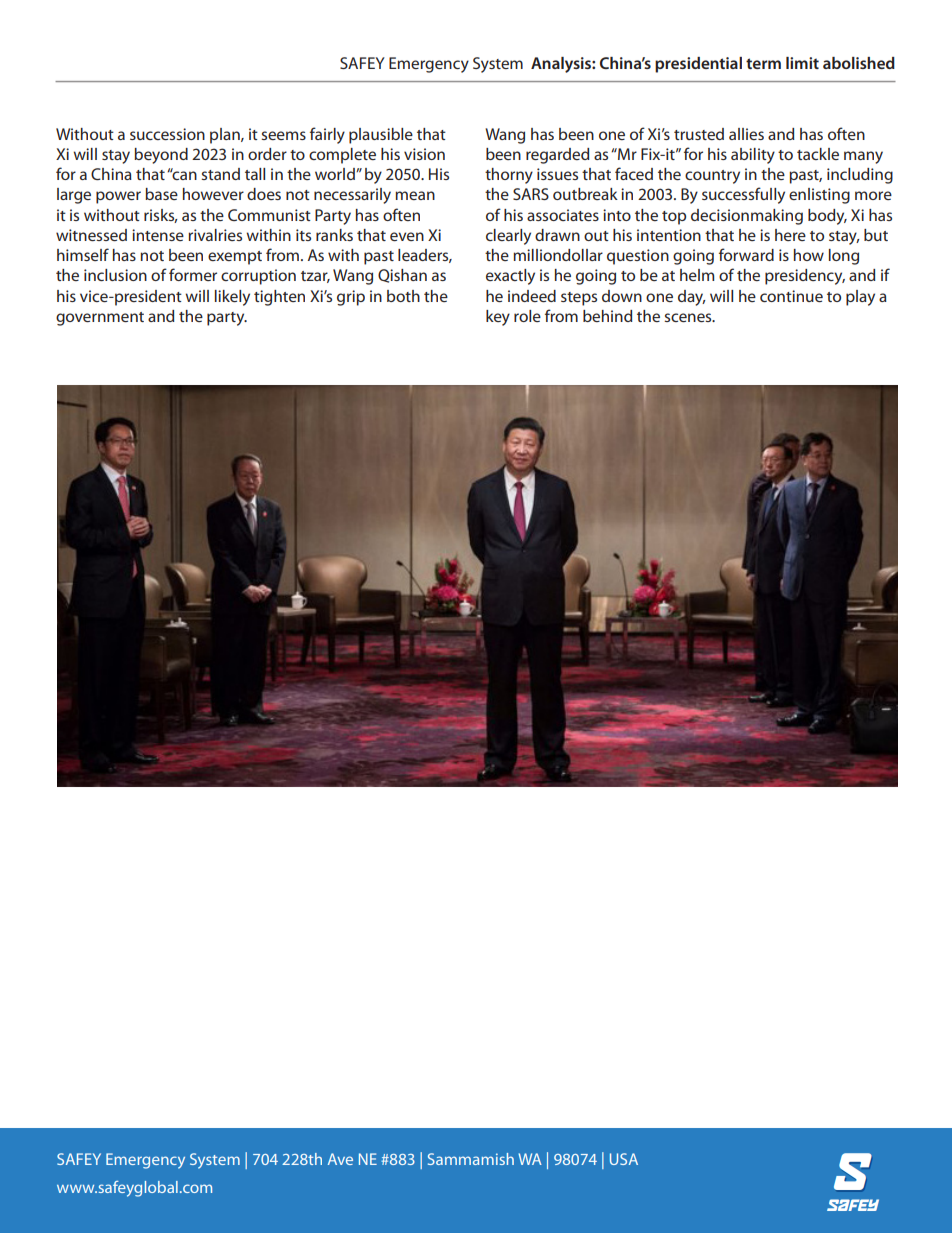 Image resolution: width=952 pixels, height=1233 pixels. Describe the element at coordinates (100, 319) in the document. I see `government` at that location.
